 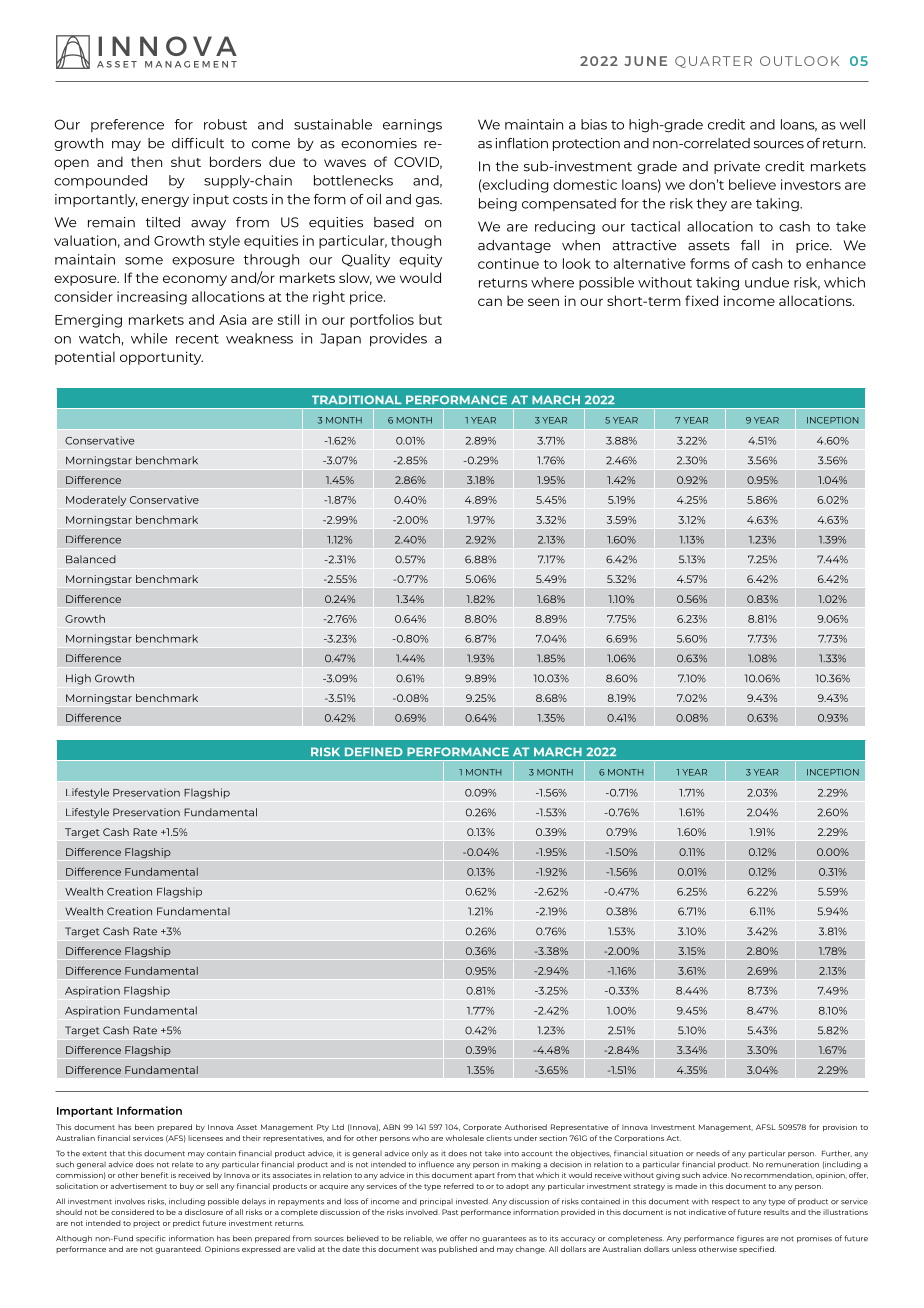 I want to click on preference, so click(x=127, y=125).
